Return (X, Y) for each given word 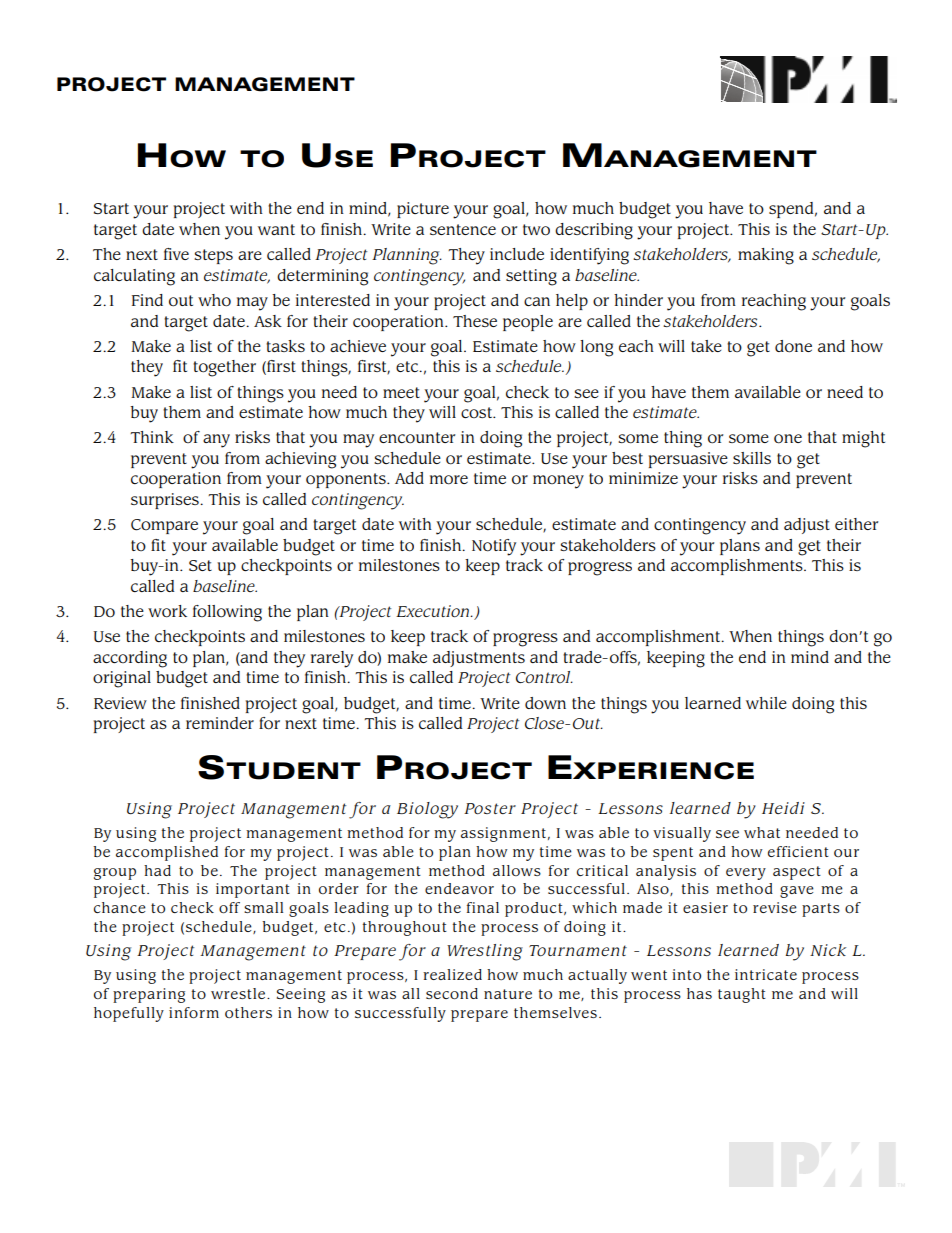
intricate (766, 974)
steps (213, 256)
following (227, 613)
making (766, 256)
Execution (433, 611)
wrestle (239, 993)
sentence (463, 229)
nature (508, 994)
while (766, 703)
